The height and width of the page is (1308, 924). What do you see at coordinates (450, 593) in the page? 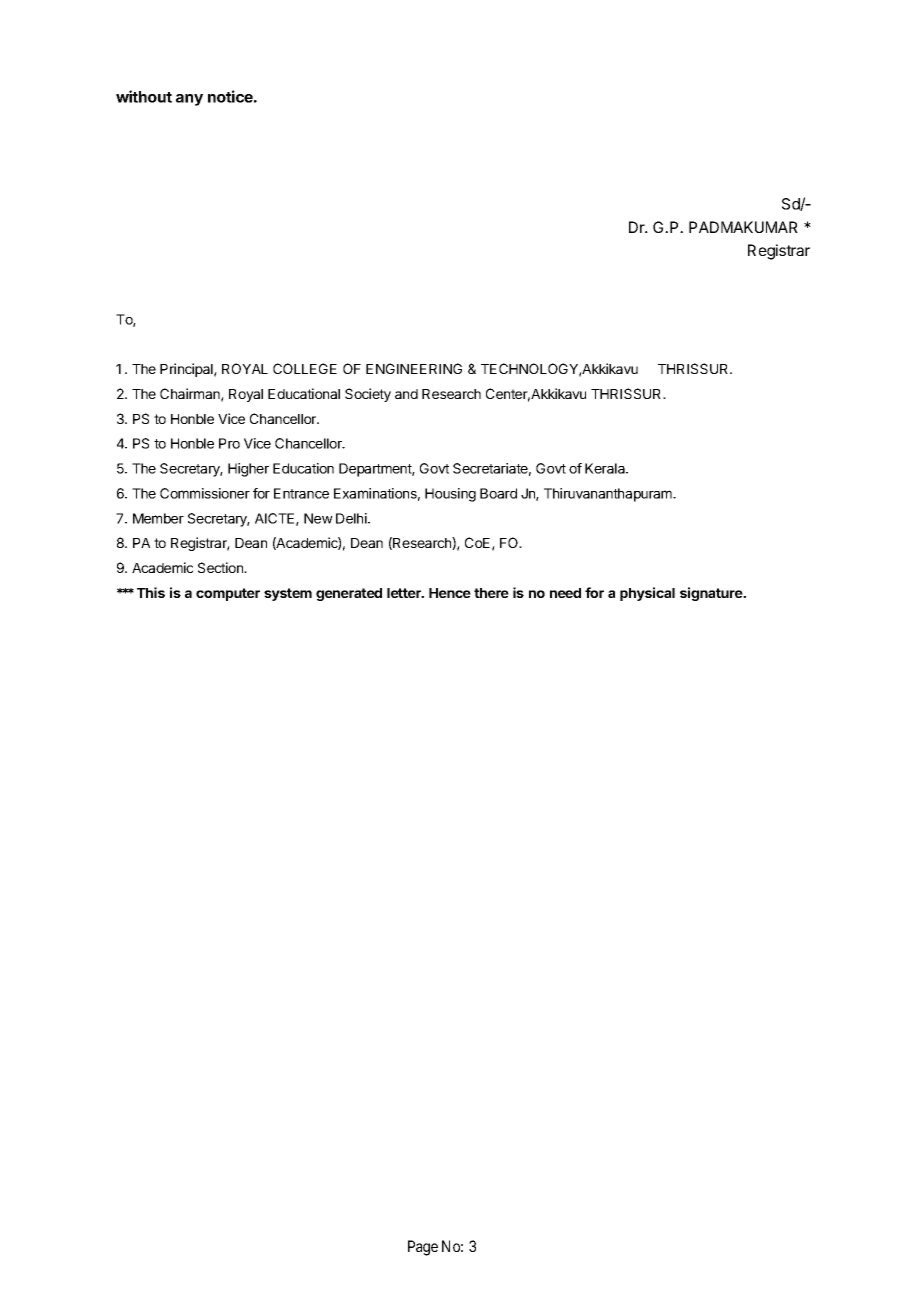
I see `Hence` at bounding box center [450, 593].
